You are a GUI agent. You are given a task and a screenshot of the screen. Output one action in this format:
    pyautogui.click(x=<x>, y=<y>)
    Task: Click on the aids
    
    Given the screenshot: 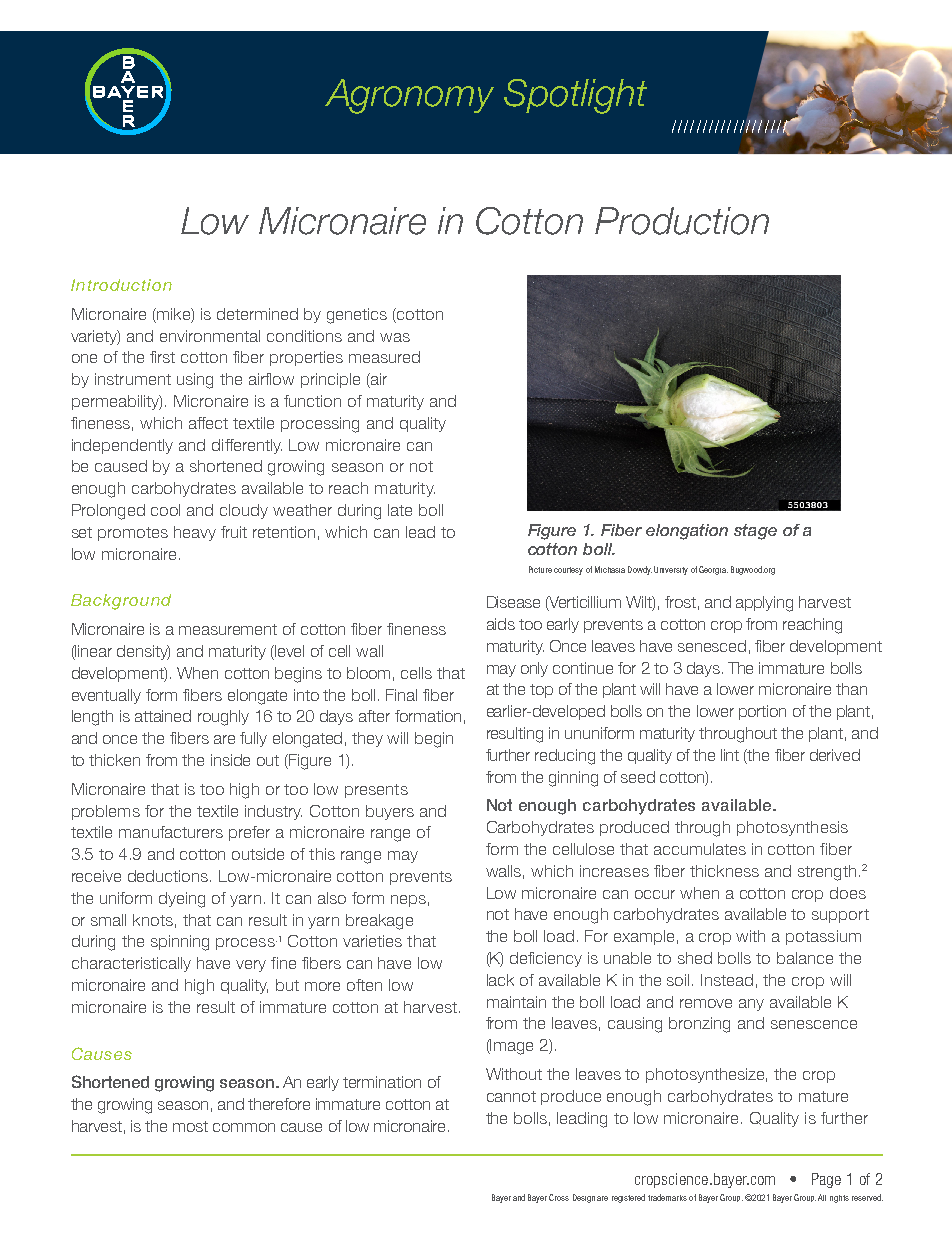 What is the action you would take?
    pyautogui.click(x=501, y=624)
